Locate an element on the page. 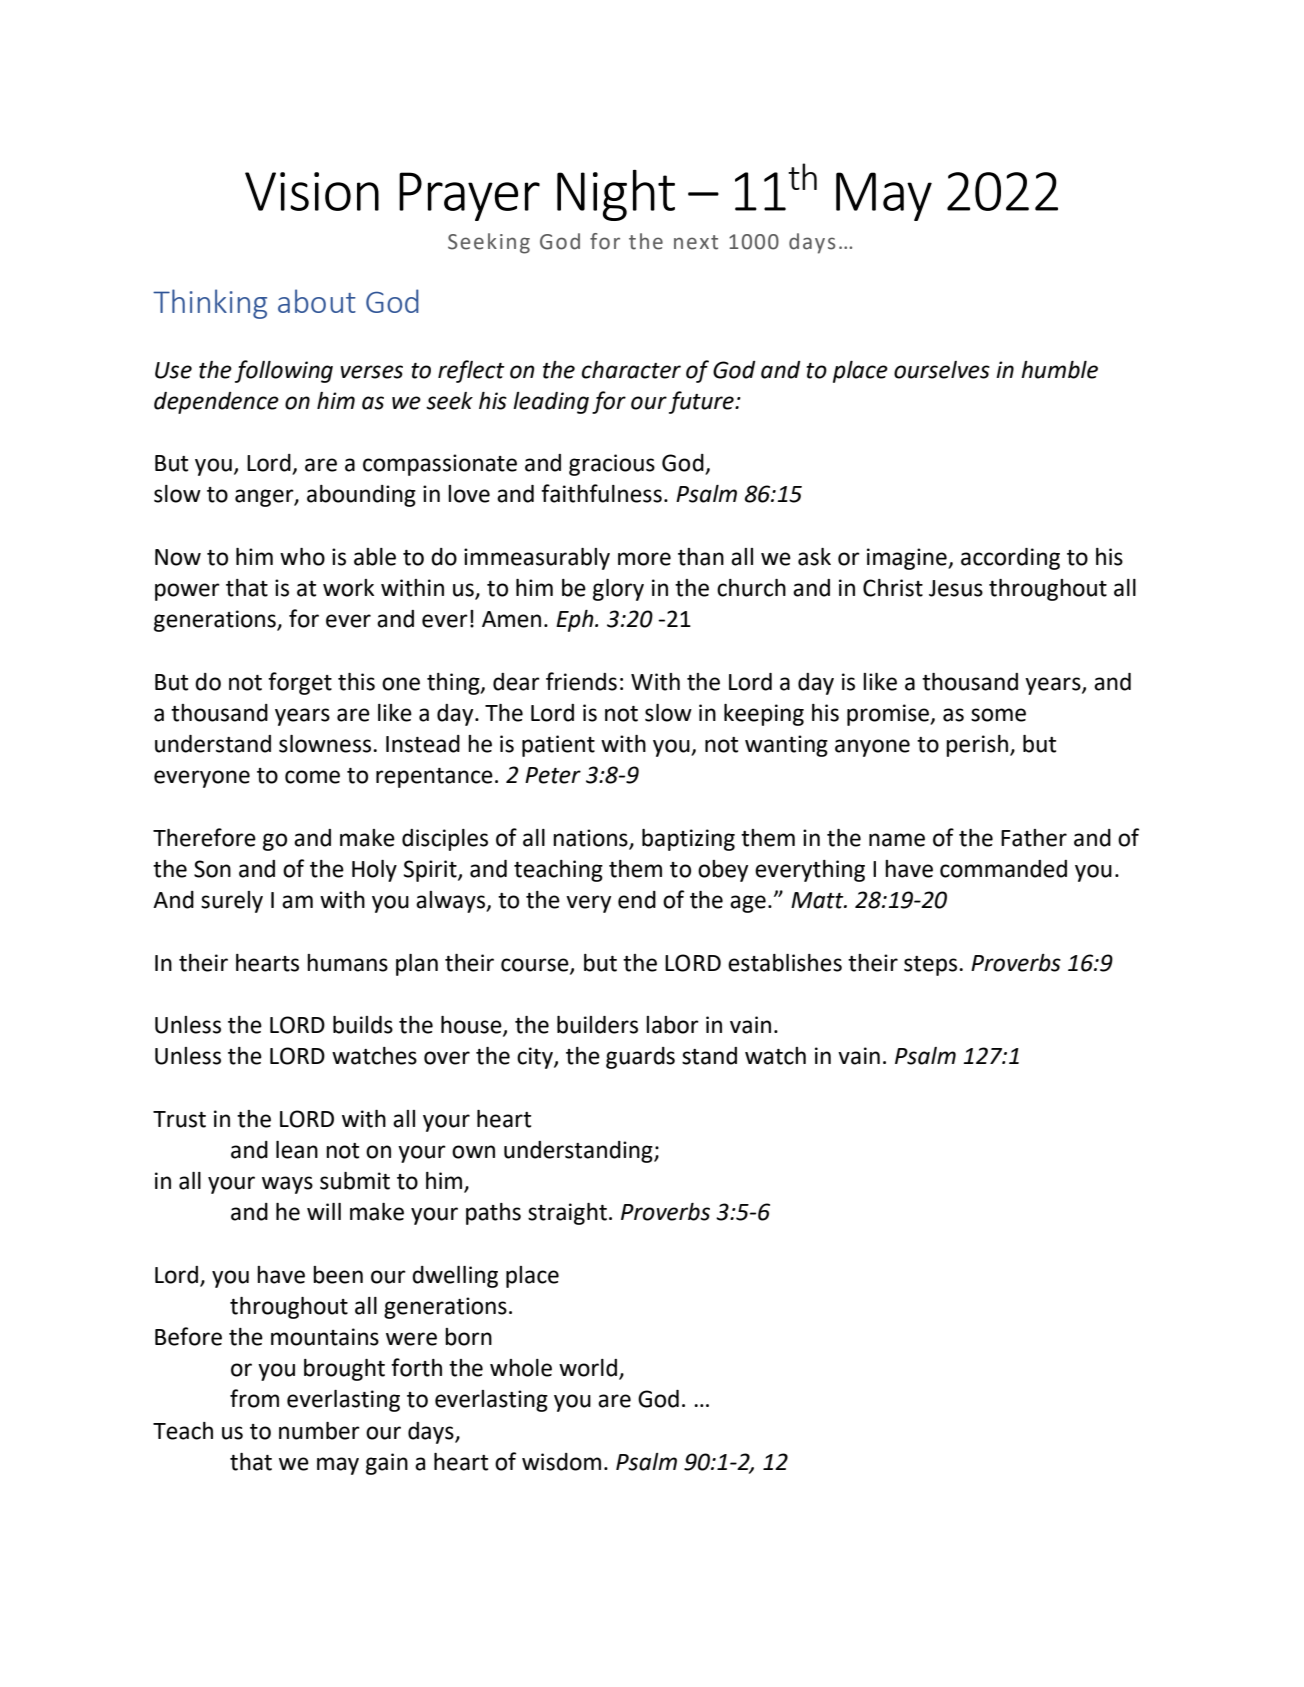 The width and height of the page is (1304, 1687). Night is located at coordinates (616, 195).
